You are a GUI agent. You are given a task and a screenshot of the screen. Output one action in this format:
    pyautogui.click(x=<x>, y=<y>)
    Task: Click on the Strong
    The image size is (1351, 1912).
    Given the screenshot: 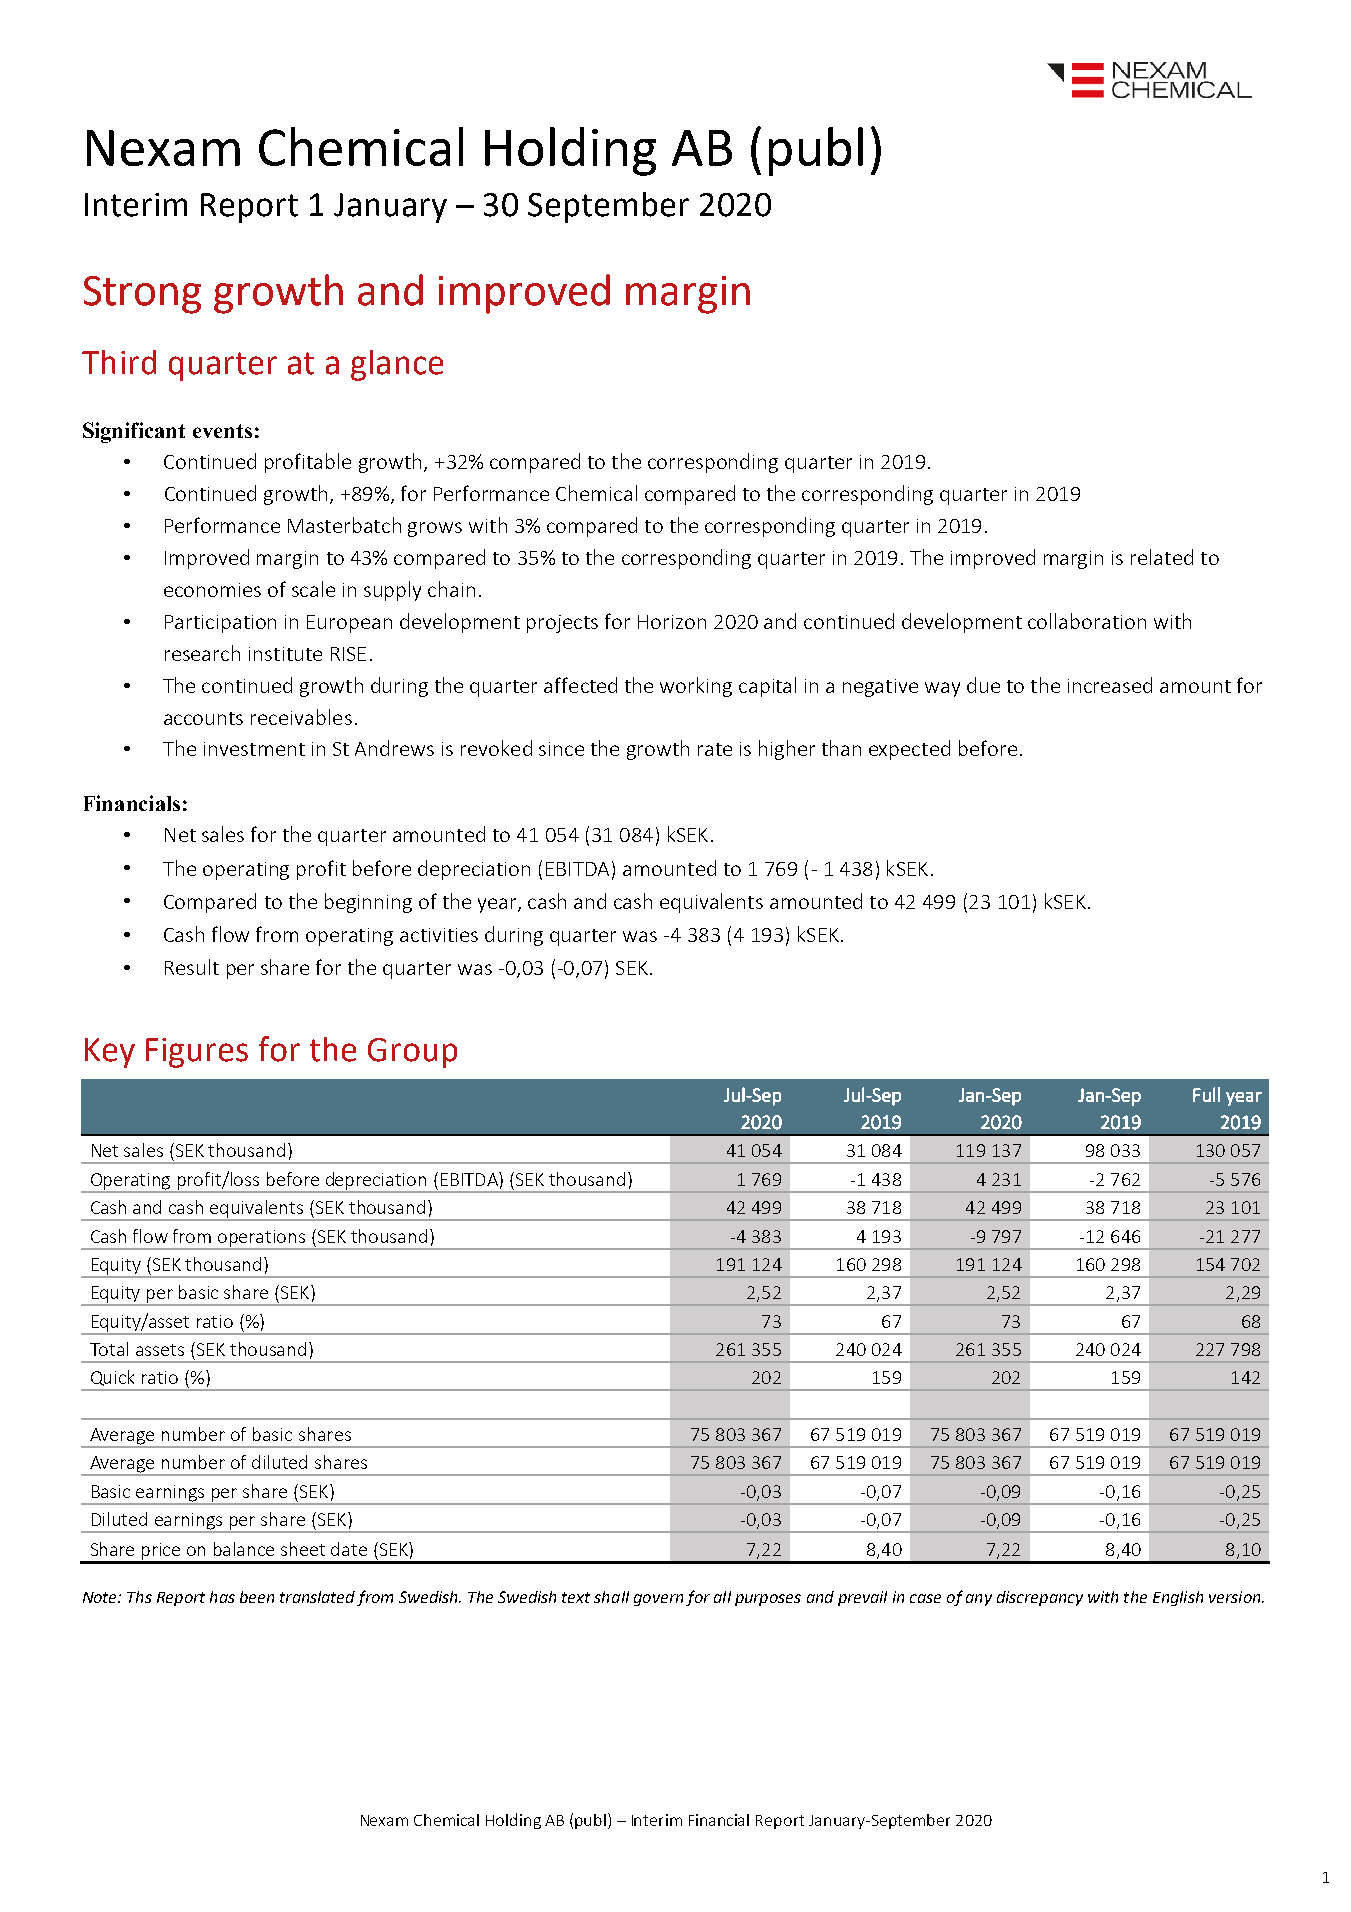 What is the action you would take?
    pyautogui.click(x=142, y=295)
